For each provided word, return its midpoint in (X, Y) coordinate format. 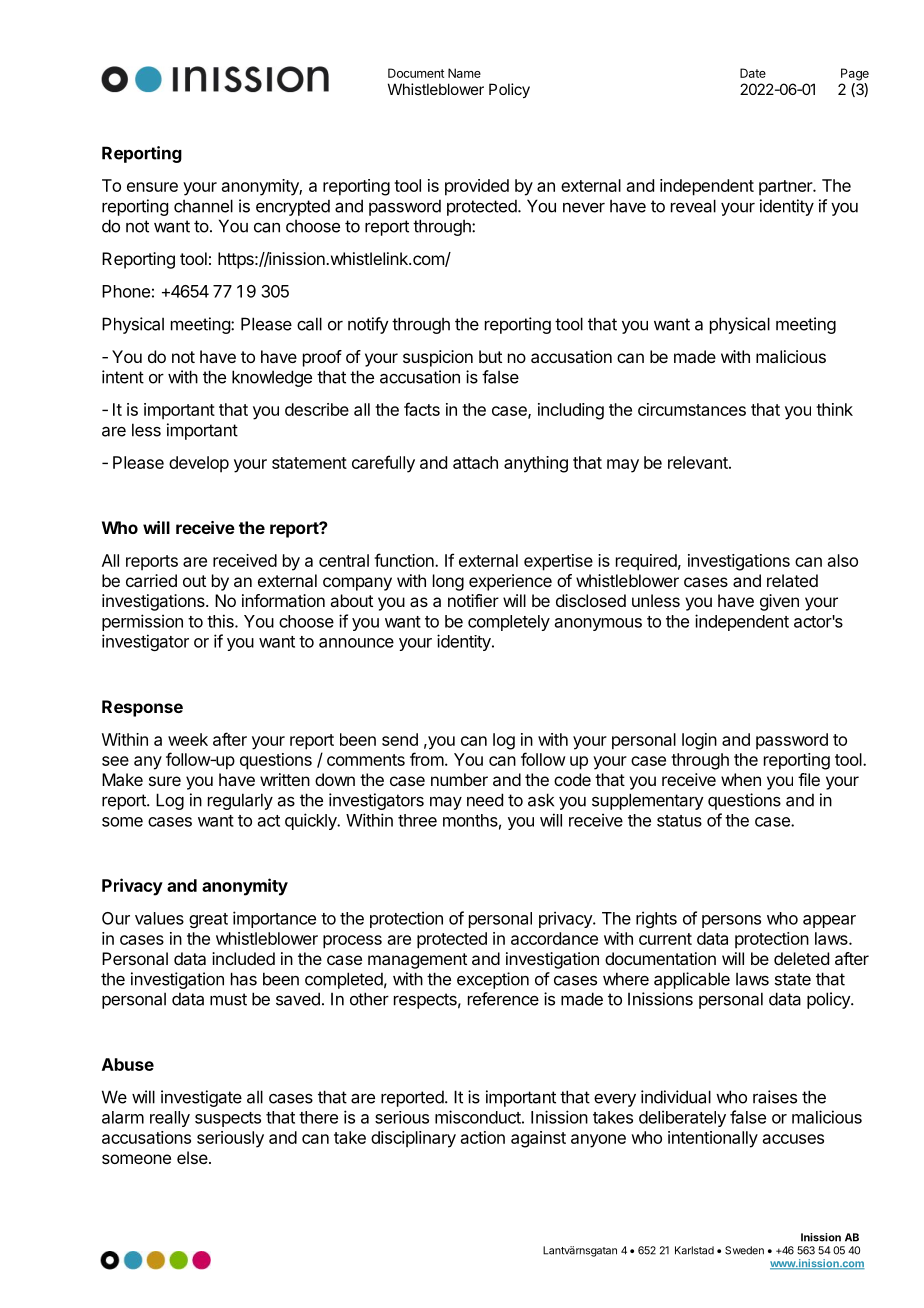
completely (509, 623)
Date (753, 73)
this (221, 621)
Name (464, 73)
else (193, 1157)
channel (203, 206)
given (779, 602)
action (483, 1137)
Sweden (744, 1250)
